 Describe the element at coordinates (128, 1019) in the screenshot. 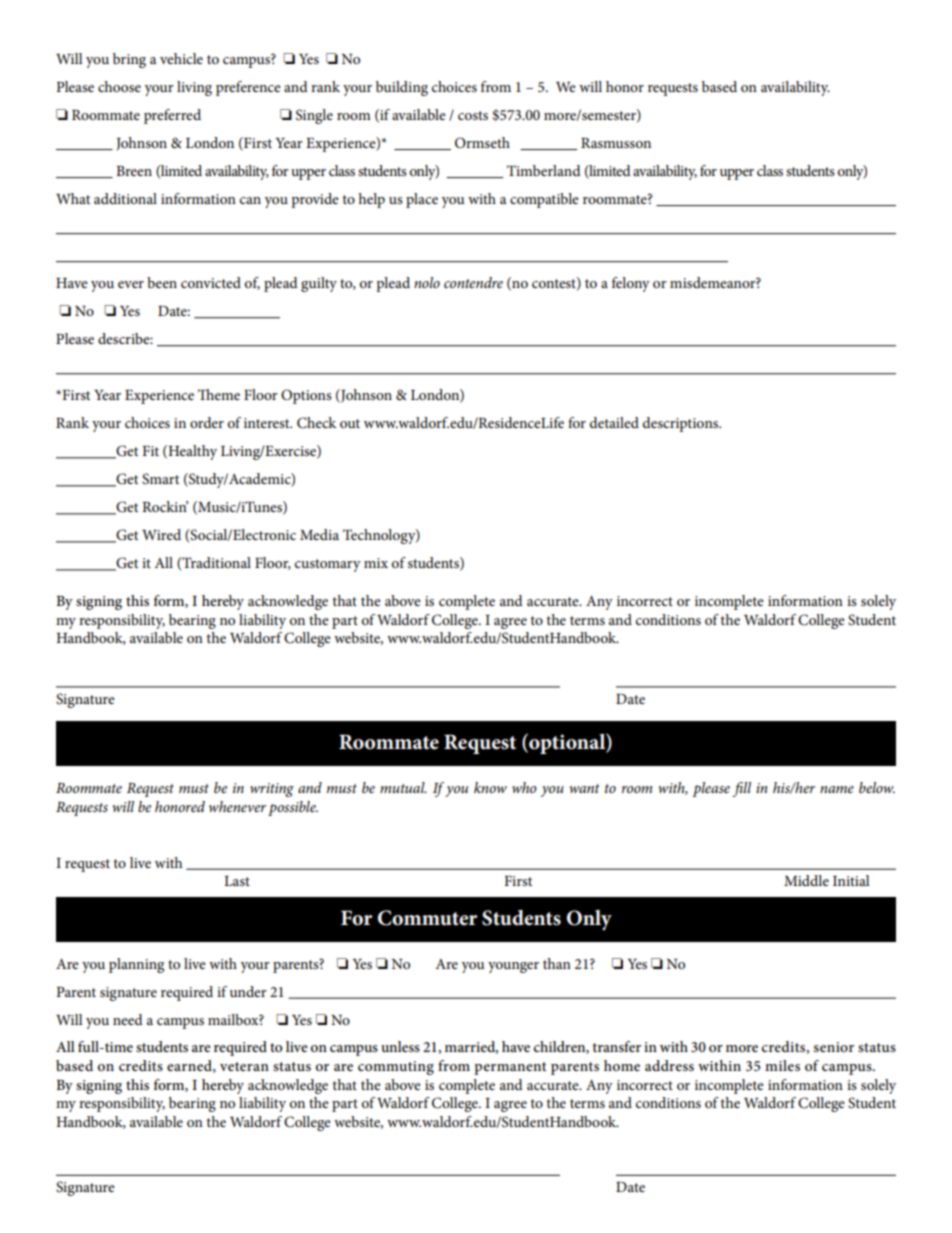

I see `need` at that location.
